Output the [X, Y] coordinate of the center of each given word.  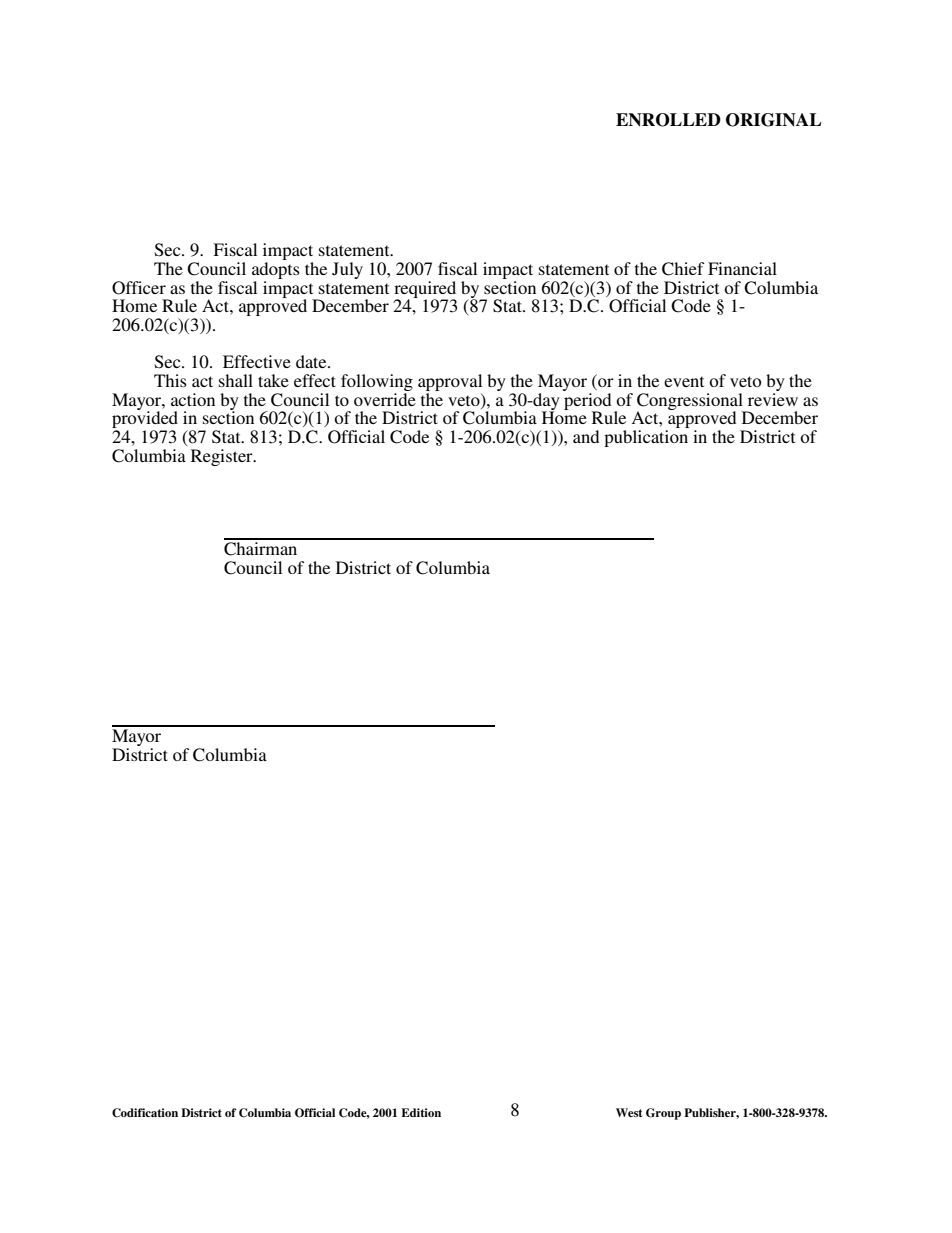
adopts [276, 270]
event [684, 381]
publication [646, 438]
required [425, 290]
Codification [145, 1113]
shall [236, 380]
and [586, 436]
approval [450, 384]
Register [223, 457]
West [629, 1112]
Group [663, 1114]
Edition [421, 1112]
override [385, 399]
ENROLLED [668, 120]
